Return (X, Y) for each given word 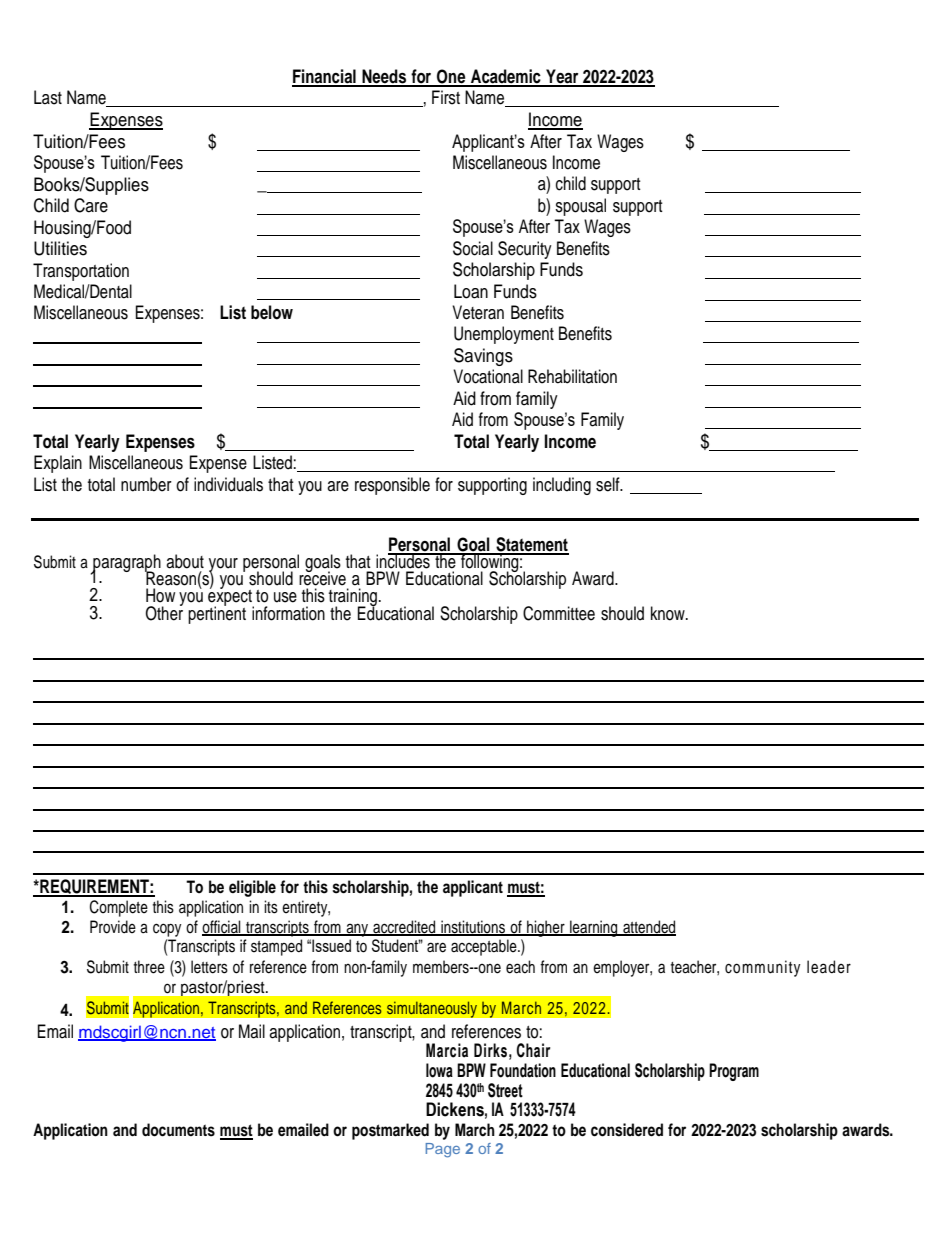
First (446, 97)
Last (48, 97)
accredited (404, 927)
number (146, 484)
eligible (252, 888)
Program (734, 1072)
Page (443, 1150)
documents (178, 1130)
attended (648, 927)
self (609, 484)
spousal (580, 207)
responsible (392, 486)
